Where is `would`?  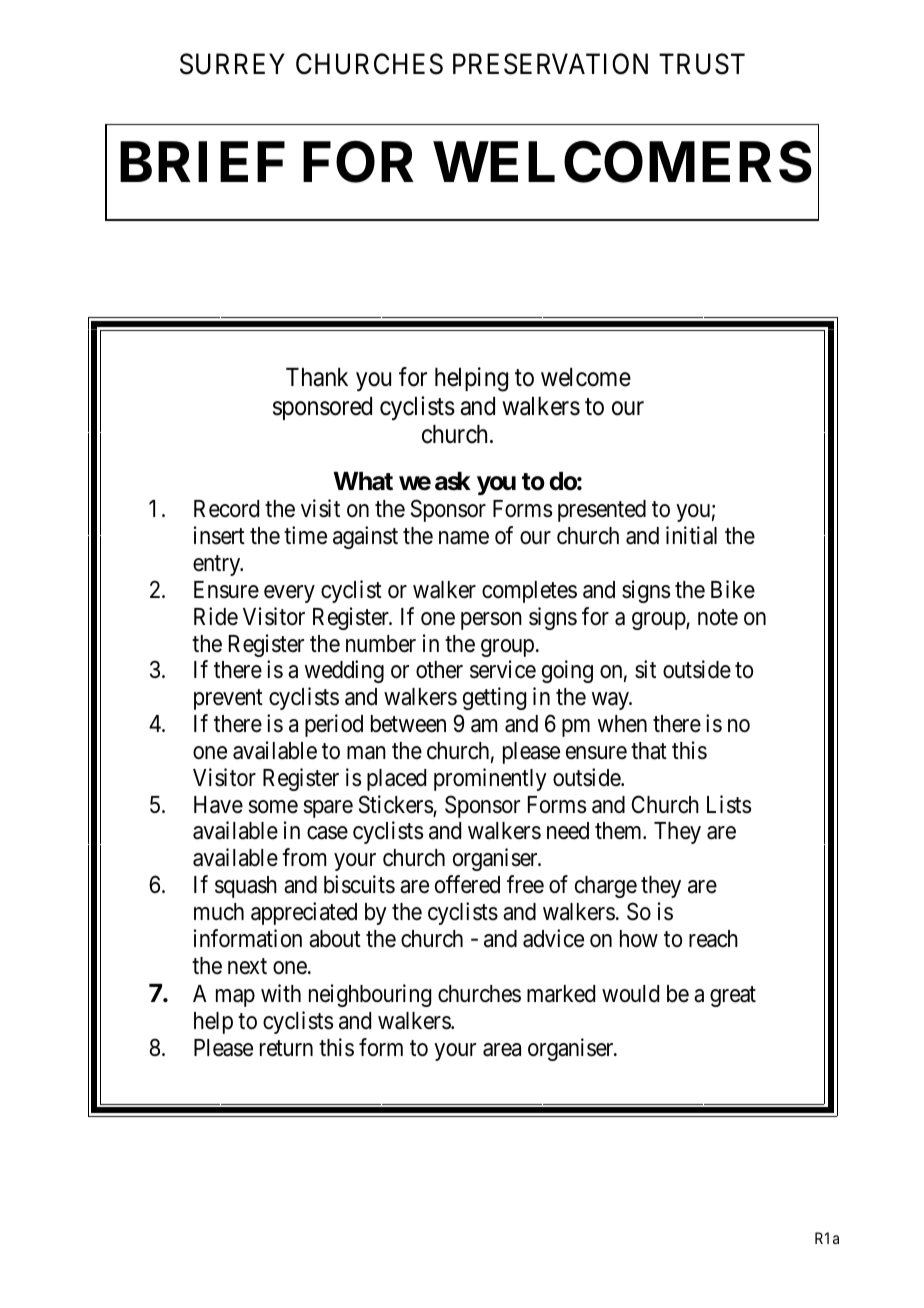
would is located at coordinates (630, 993).
